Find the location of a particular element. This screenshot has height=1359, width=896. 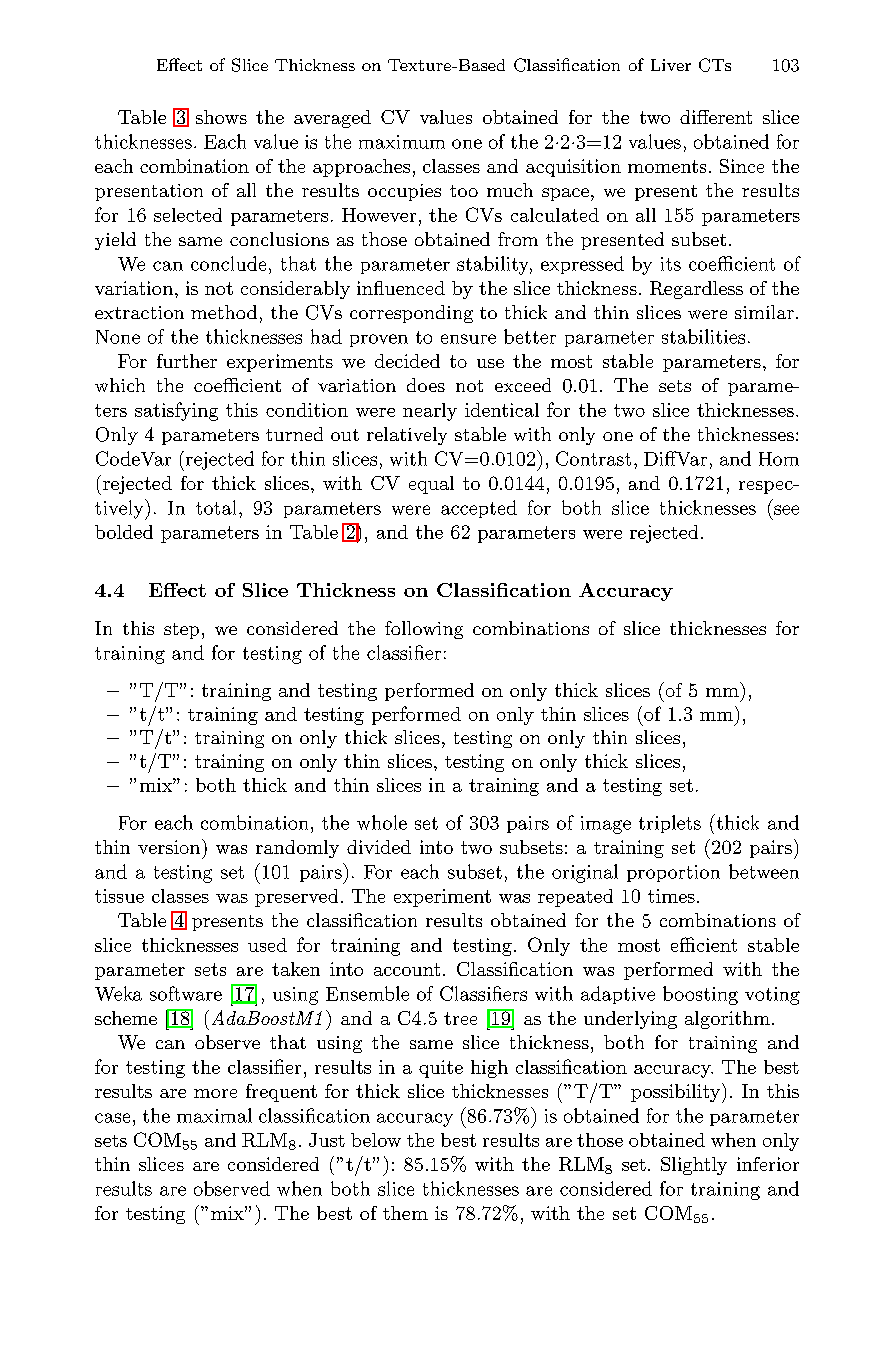

following is located at coordinates (424, 630).
